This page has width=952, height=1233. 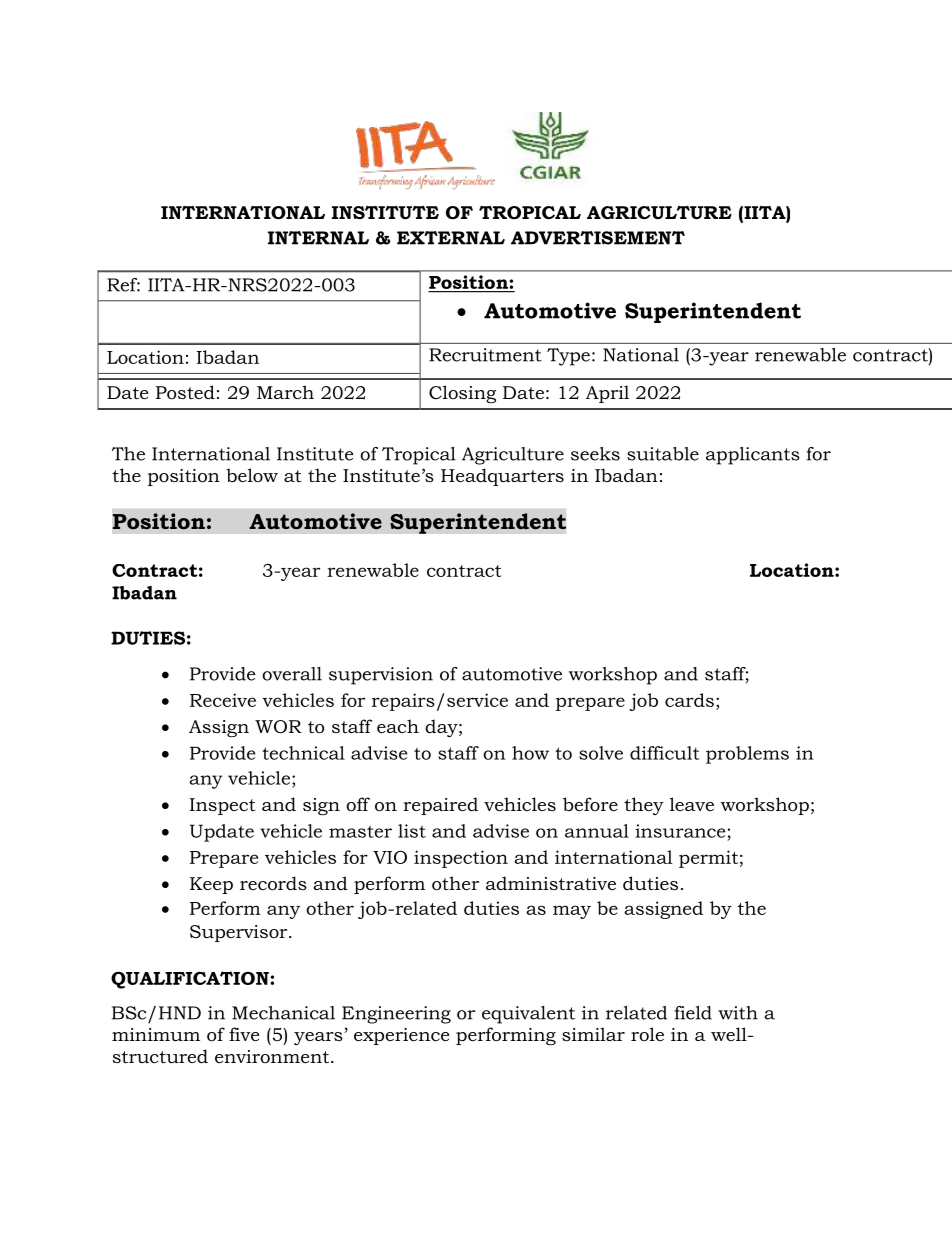 I want to click on Engineering, so click(x=396, y=1015).
